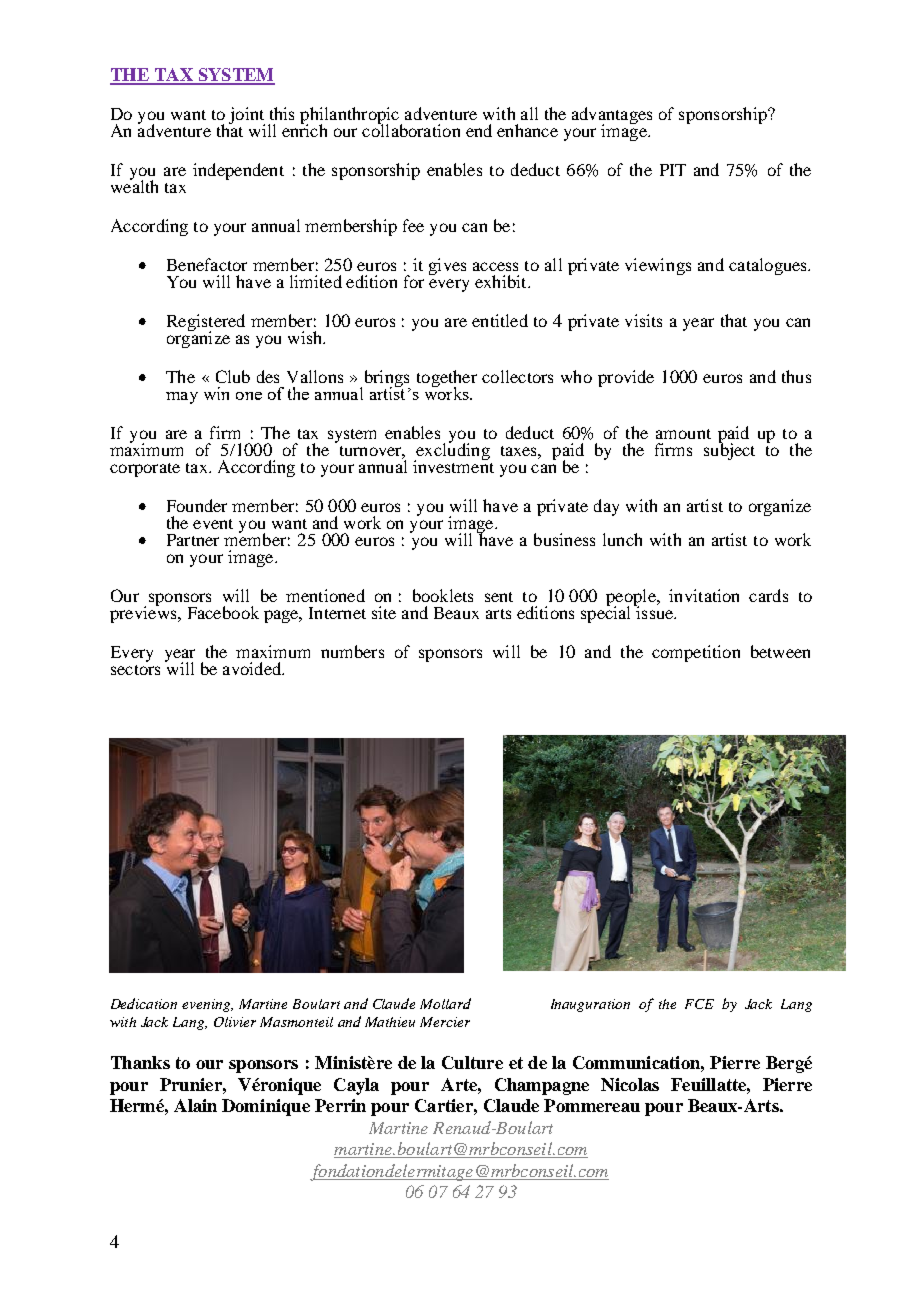  I want to click on FCE, so click(699, 1004).
